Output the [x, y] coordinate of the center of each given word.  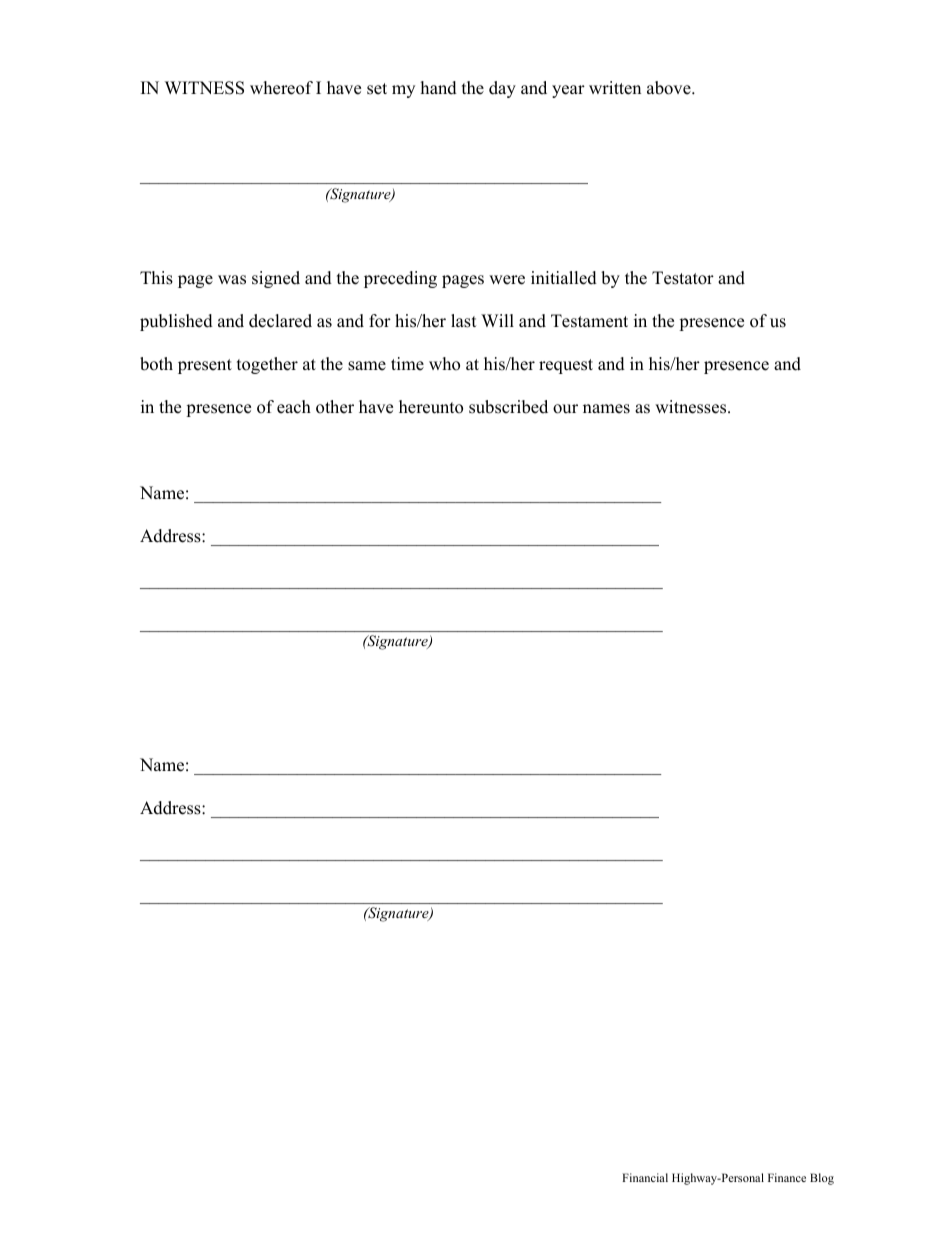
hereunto [431, 407]
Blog [822, 1179]
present [205, 366]
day [502, 89]
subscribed [508, 407]
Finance [787, 1177]
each [294, 407]
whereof [281, 88]
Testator [683, 278]
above [670, 88]
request [566, 366]
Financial [645, 1177]
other [335, 407]
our [565, 409]
